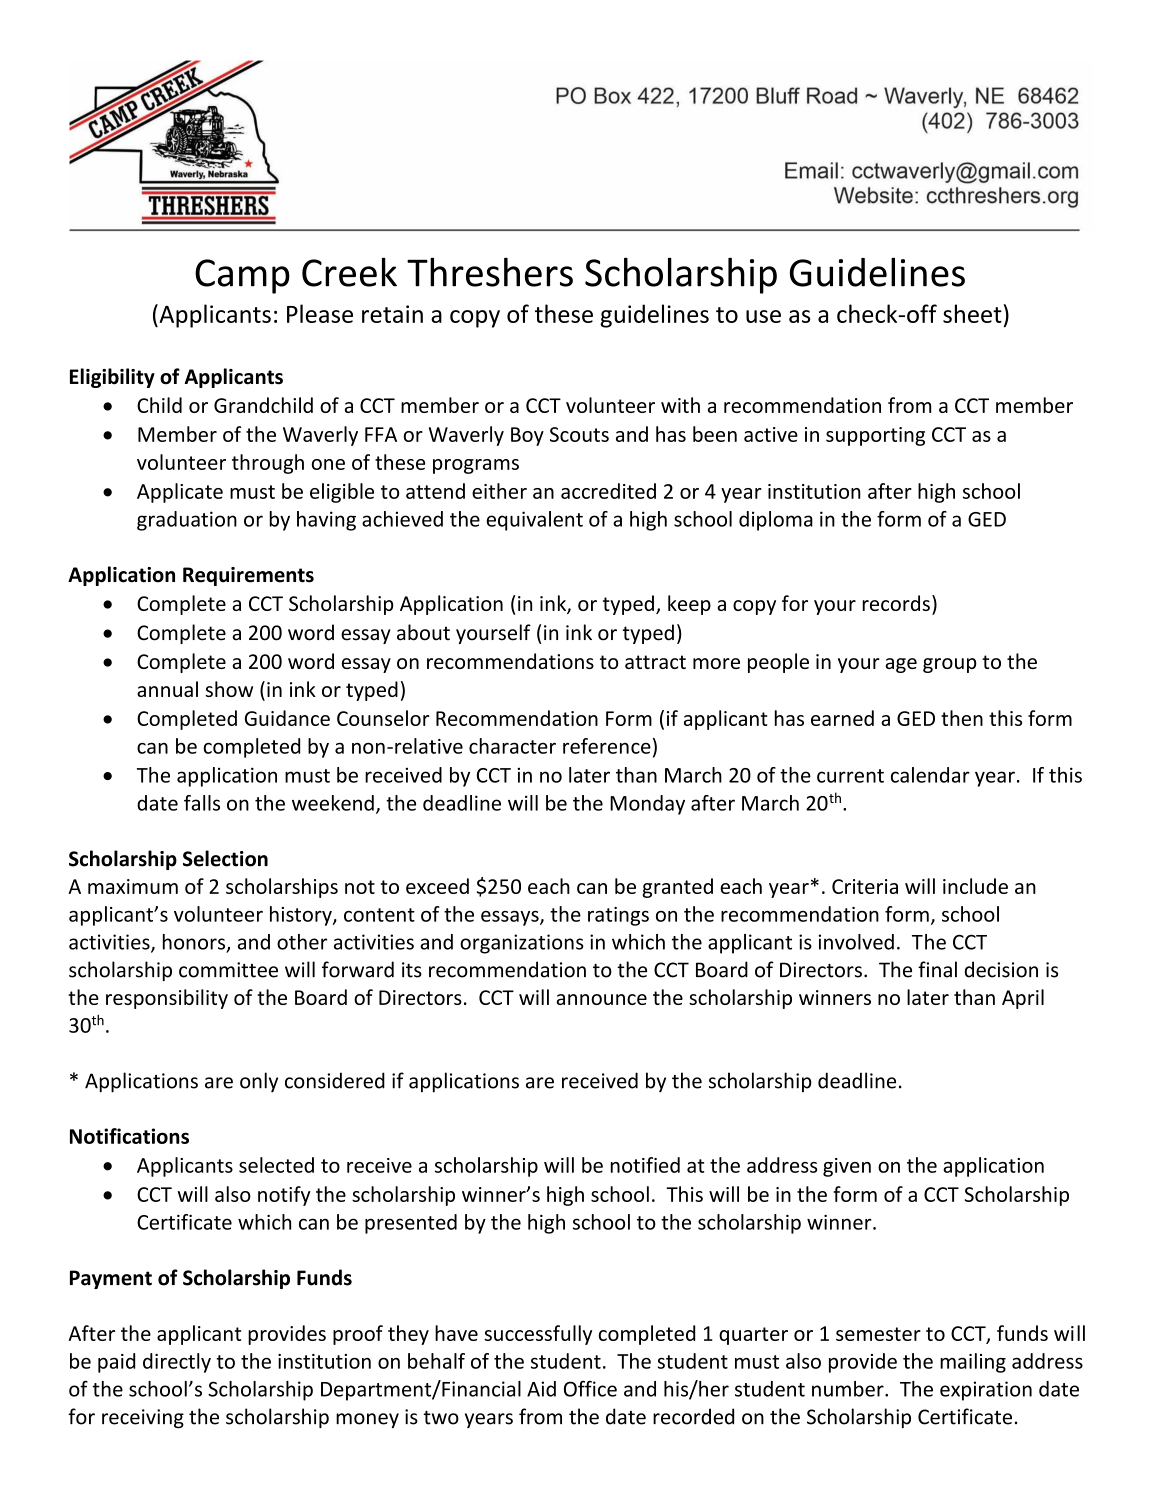 This screenshot has height=1502, width=1161. Describe the element at coordinates (242, 276) in the screenshot. I see `Camp` at that location.
